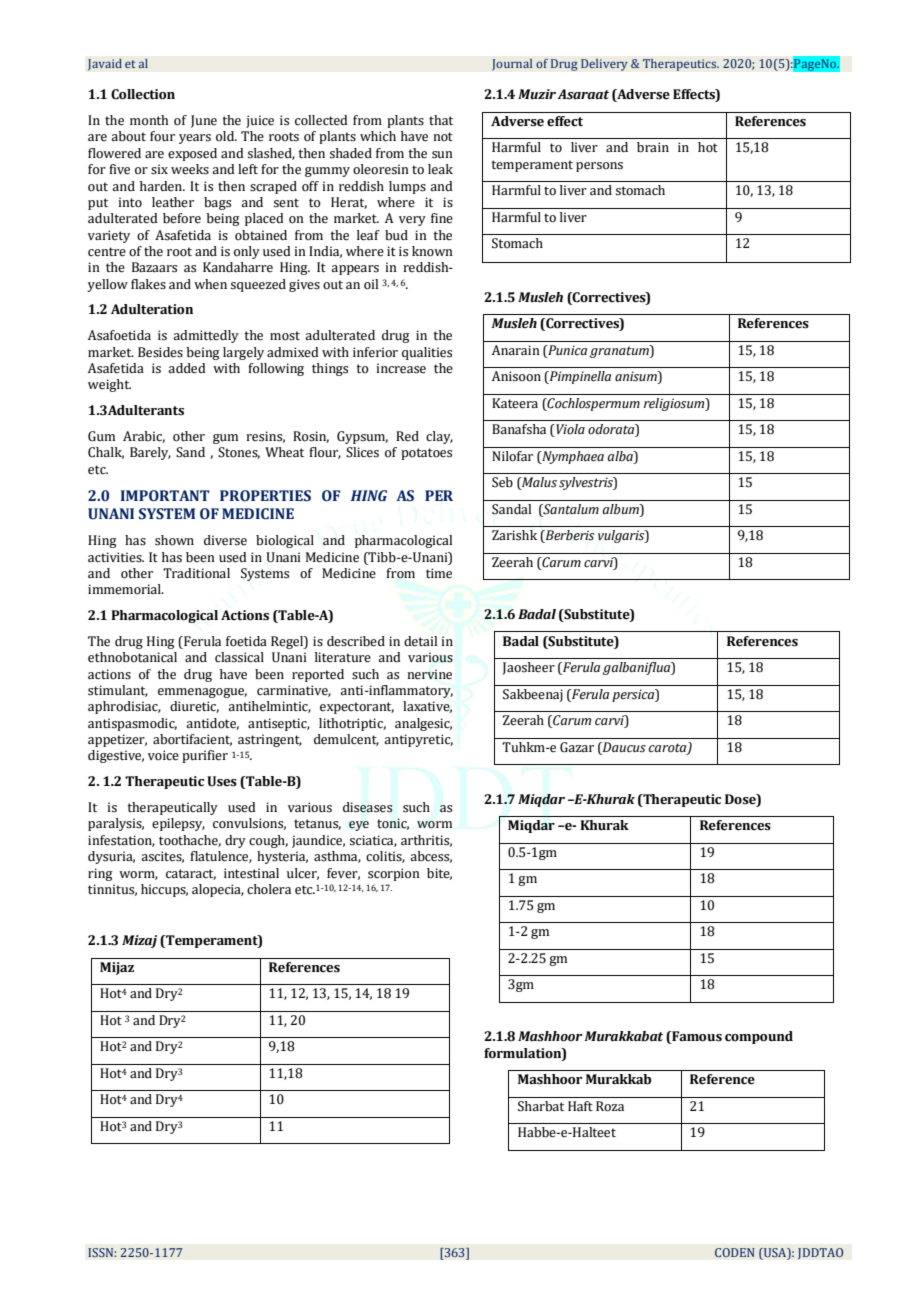  I want to click on clay, so click(439, 437).
